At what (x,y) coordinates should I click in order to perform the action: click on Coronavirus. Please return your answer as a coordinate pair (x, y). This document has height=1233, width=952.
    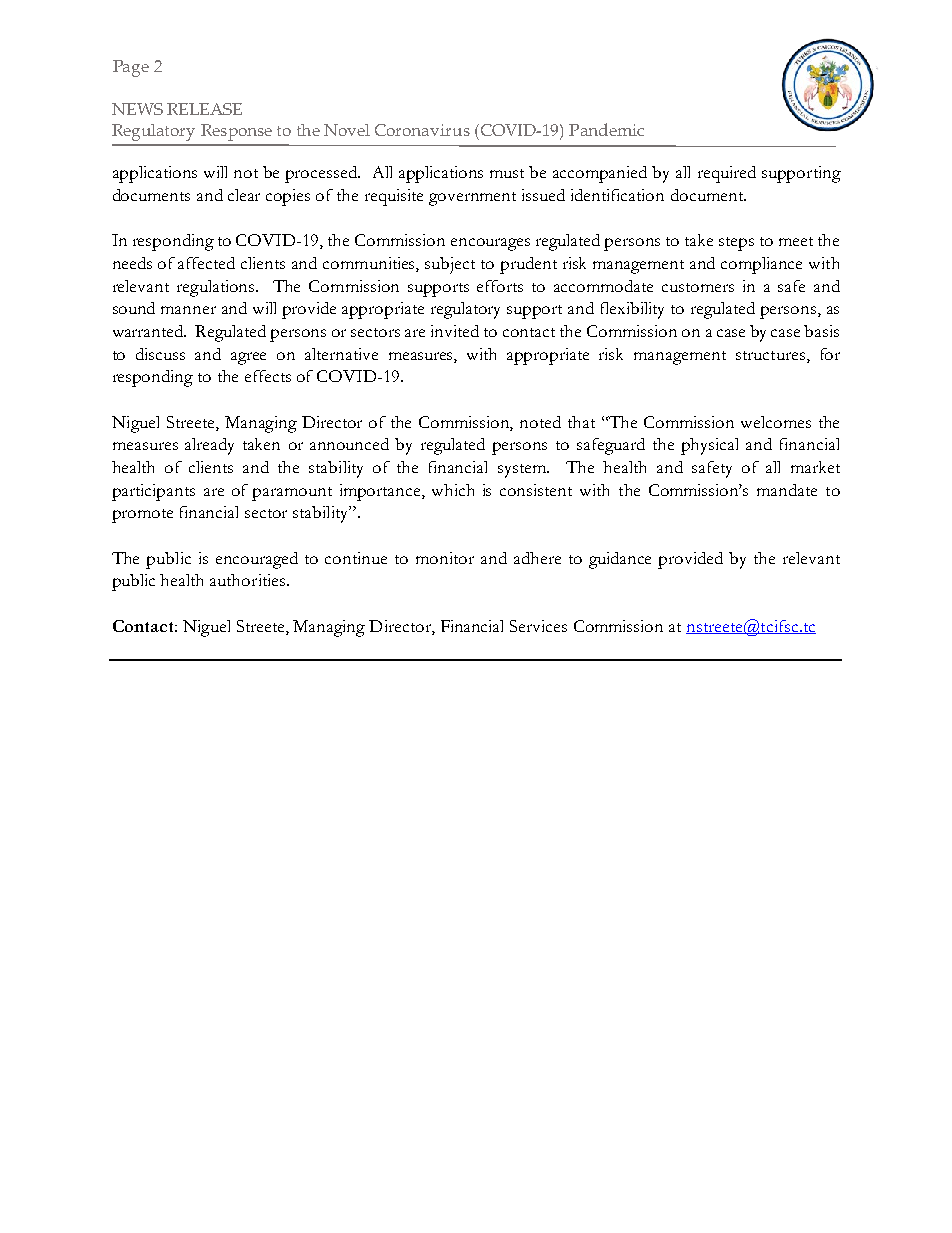
    Looking at the image, I should click on (422, 130).
